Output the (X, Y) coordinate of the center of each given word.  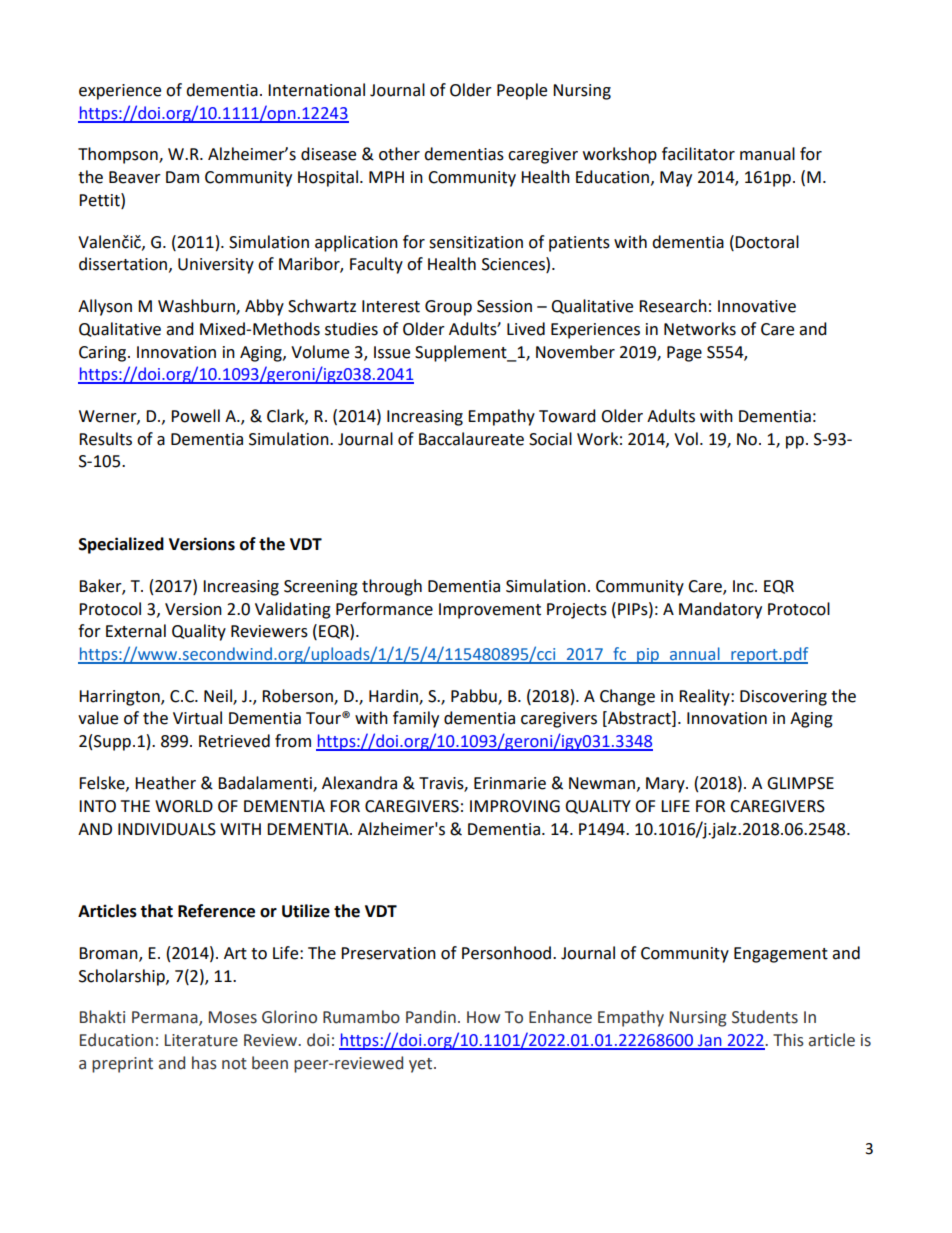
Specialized (121, 545)
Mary (666, 785)
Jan (710, 1041)
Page (684, 354)
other (399, 154)
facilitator (698, 154)
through (392, 587)
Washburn (197, 306)
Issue (392, 352)
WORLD (184, 806)
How (483, 1017)
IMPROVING (515, 806)
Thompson (119, 155)
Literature (201, 1040)
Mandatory (720, 610)
